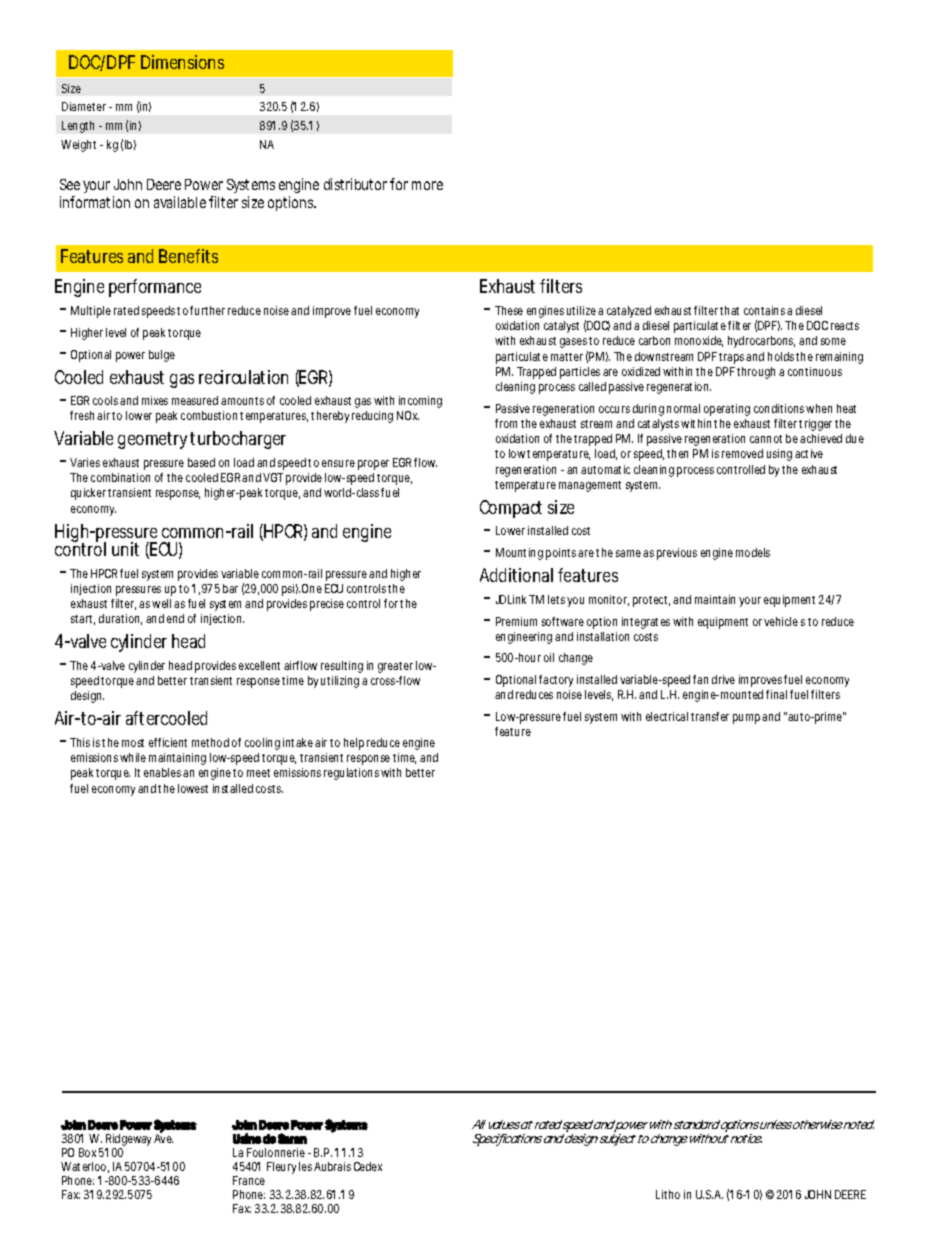 Image resolution: width=952 pixels, height=1233 pixels. Describe the element at coordinates (351, 774) in the document. I see `regulations` at that location.
